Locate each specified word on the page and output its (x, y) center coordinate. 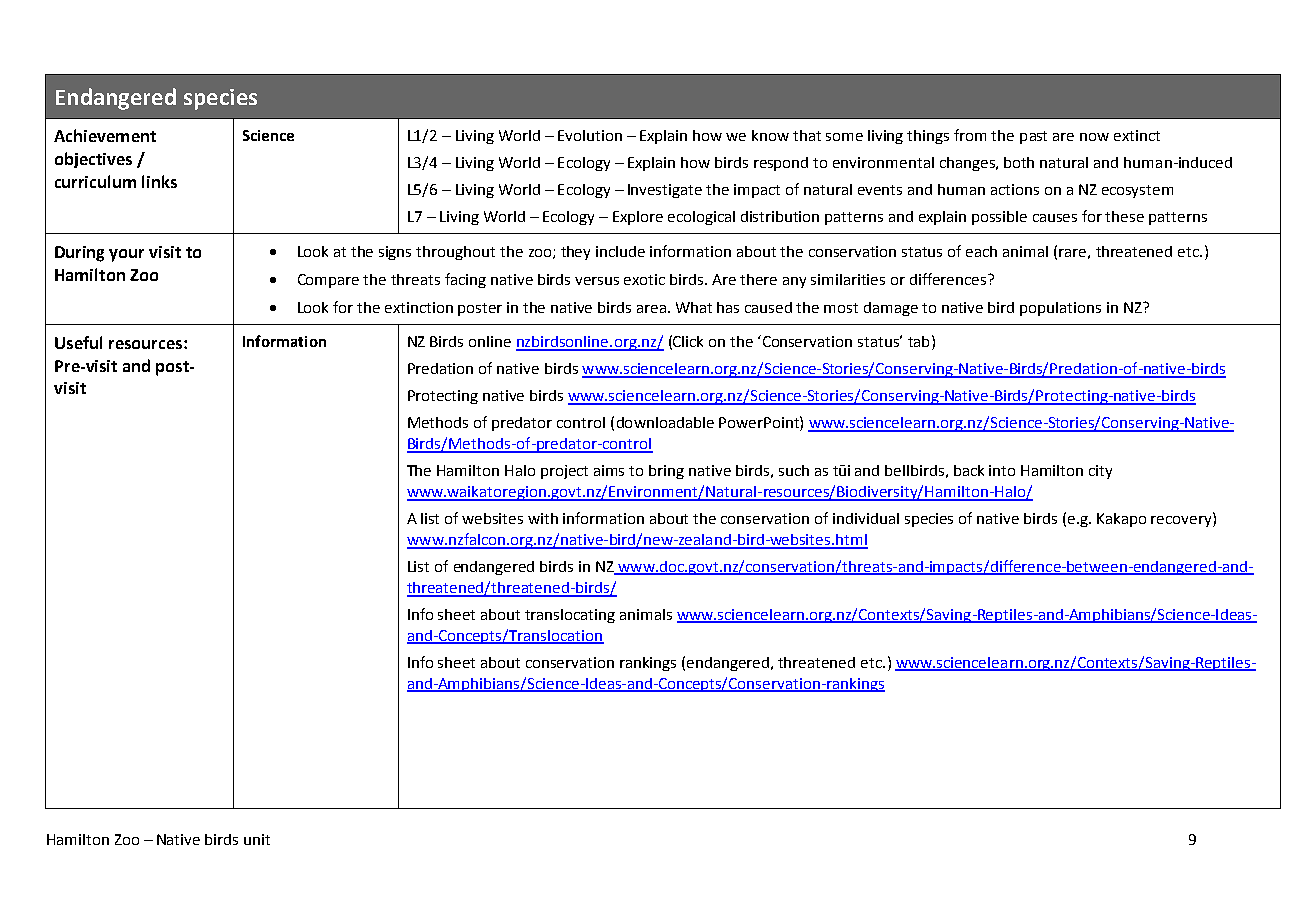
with (543, 518)
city (1100, 472)
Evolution (590, 135)
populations (1060, 309)
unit (257, 839)
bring (666, 472)
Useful (78, 342)
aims (609, 470)
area (651, 309)
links (159, 181)
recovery (1182, 521)
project (564, 472)
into (1002, 470)
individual (866, 518)
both (1019, 162)
